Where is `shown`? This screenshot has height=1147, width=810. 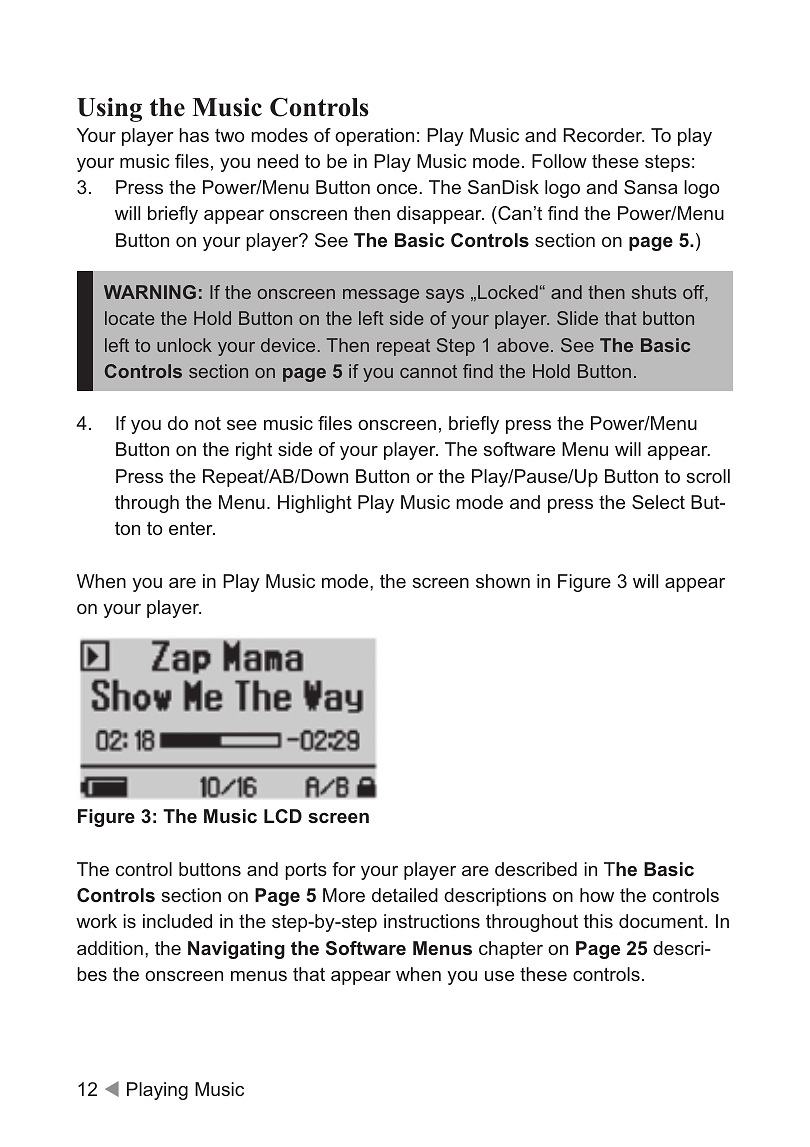 shown is located at coordinates (503, 581).
